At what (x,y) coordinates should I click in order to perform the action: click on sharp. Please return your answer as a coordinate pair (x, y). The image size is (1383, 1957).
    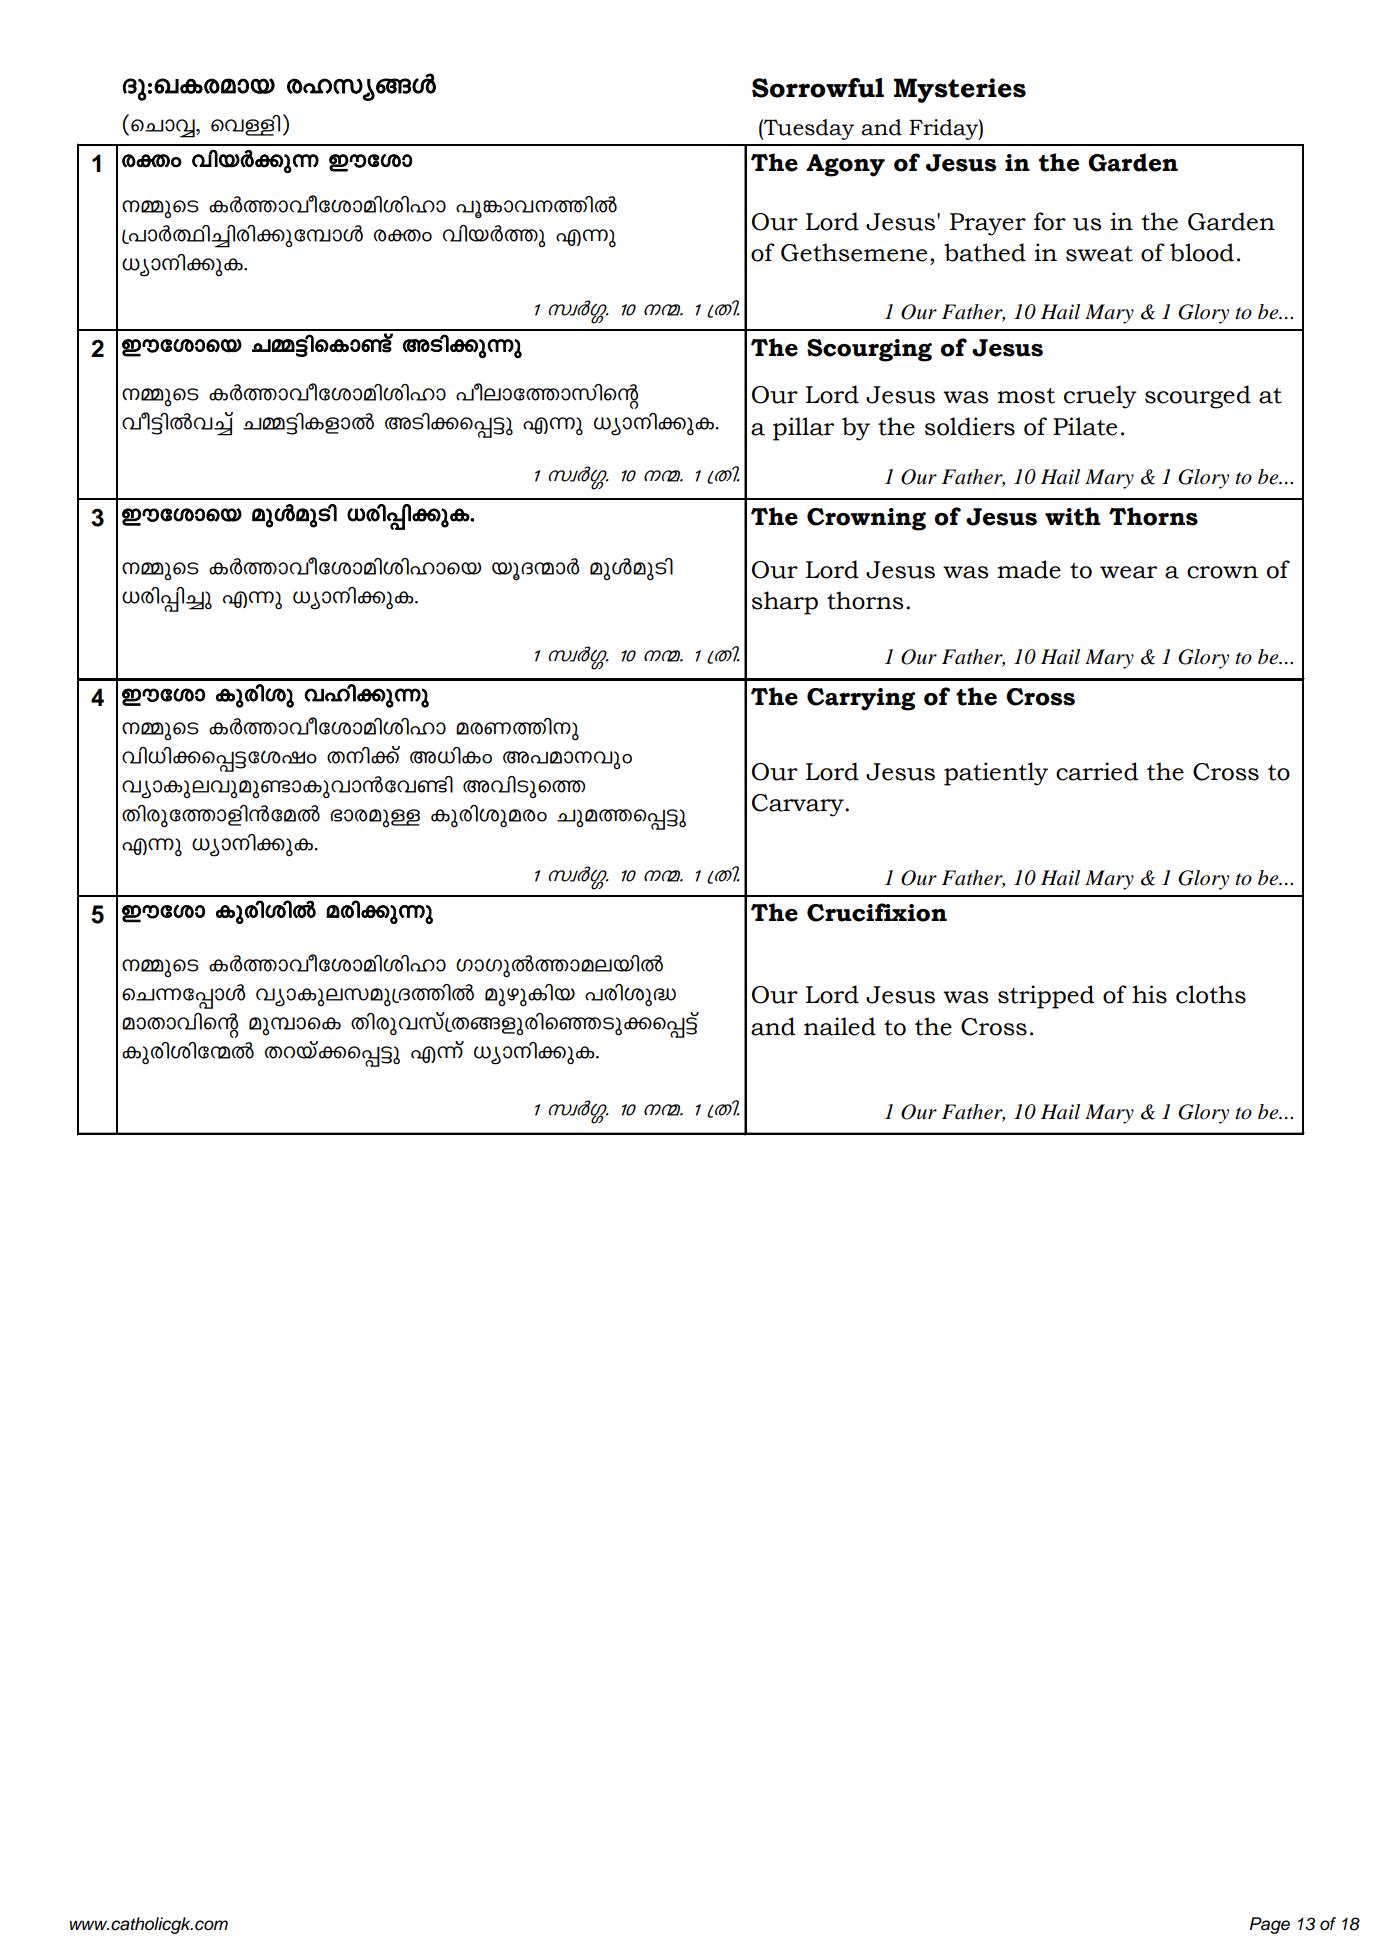
    Looking at the image, I should click on (785, 603).
